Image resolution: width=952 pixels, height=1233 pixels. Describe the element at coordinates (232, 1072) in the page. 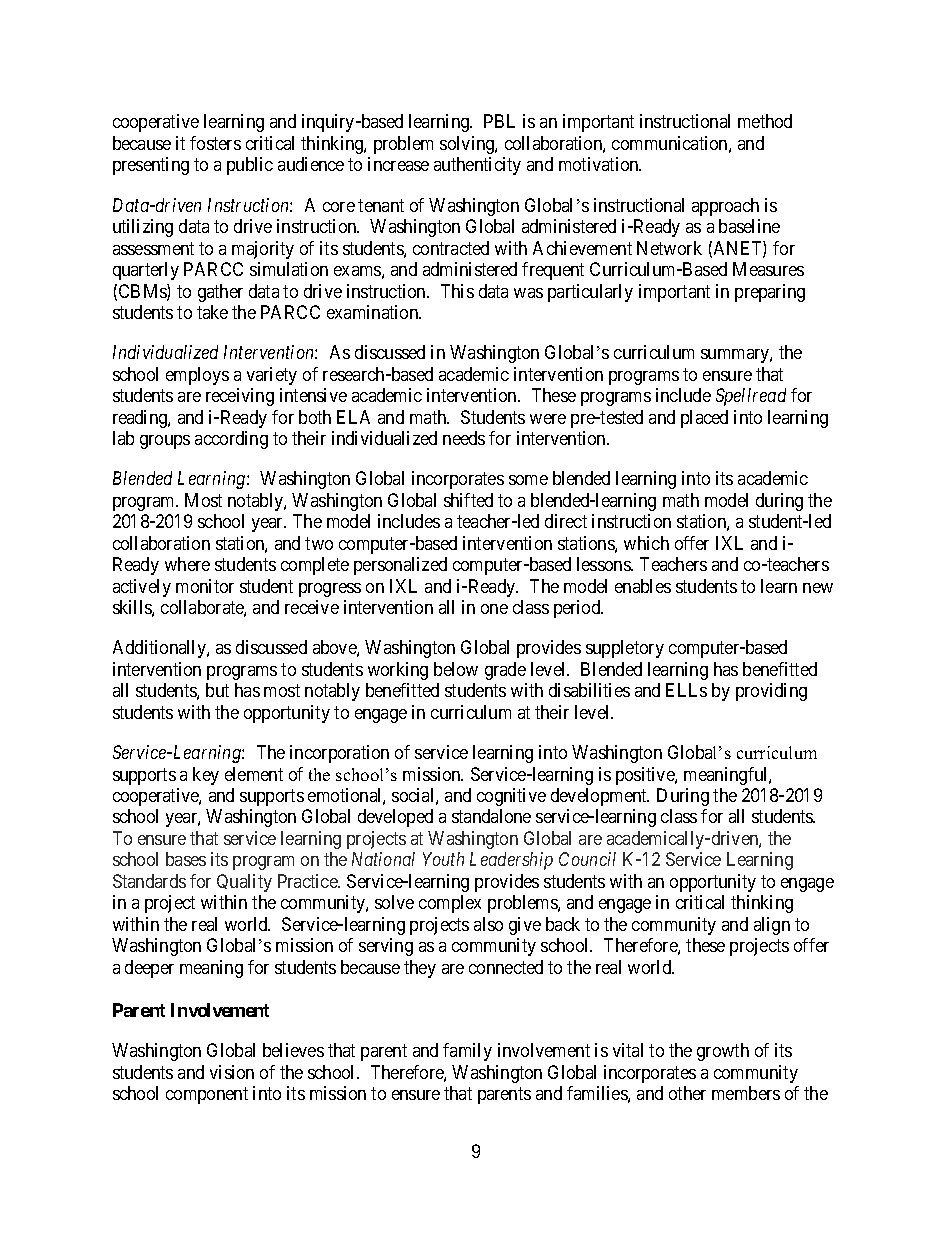

I see `vision` at that location.
